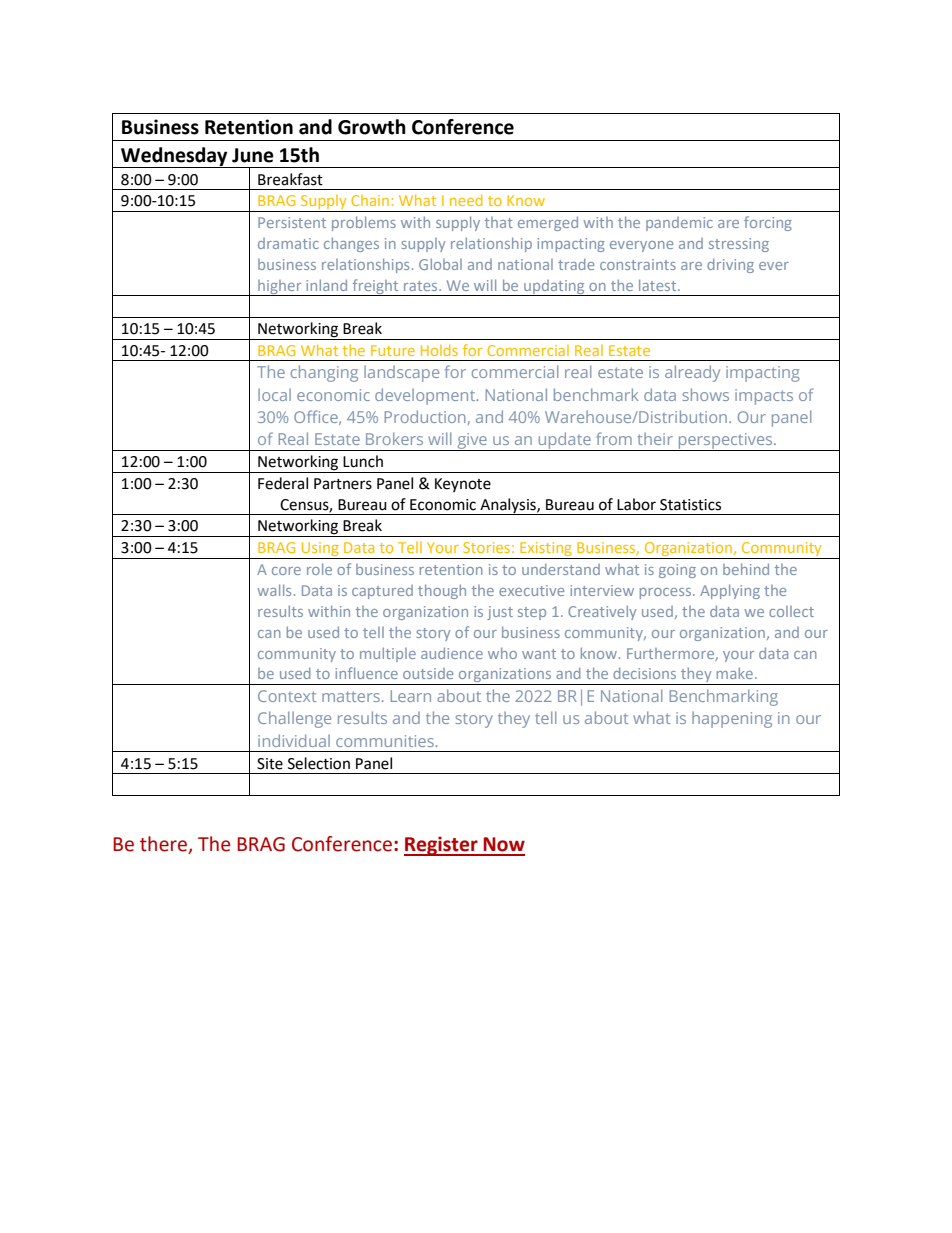 The height and width of the screenshot is (1233, 952). What do you see at coordinates (486, 547) in the screenshot?
I see `Stories` at bounding box center [486, 547].
